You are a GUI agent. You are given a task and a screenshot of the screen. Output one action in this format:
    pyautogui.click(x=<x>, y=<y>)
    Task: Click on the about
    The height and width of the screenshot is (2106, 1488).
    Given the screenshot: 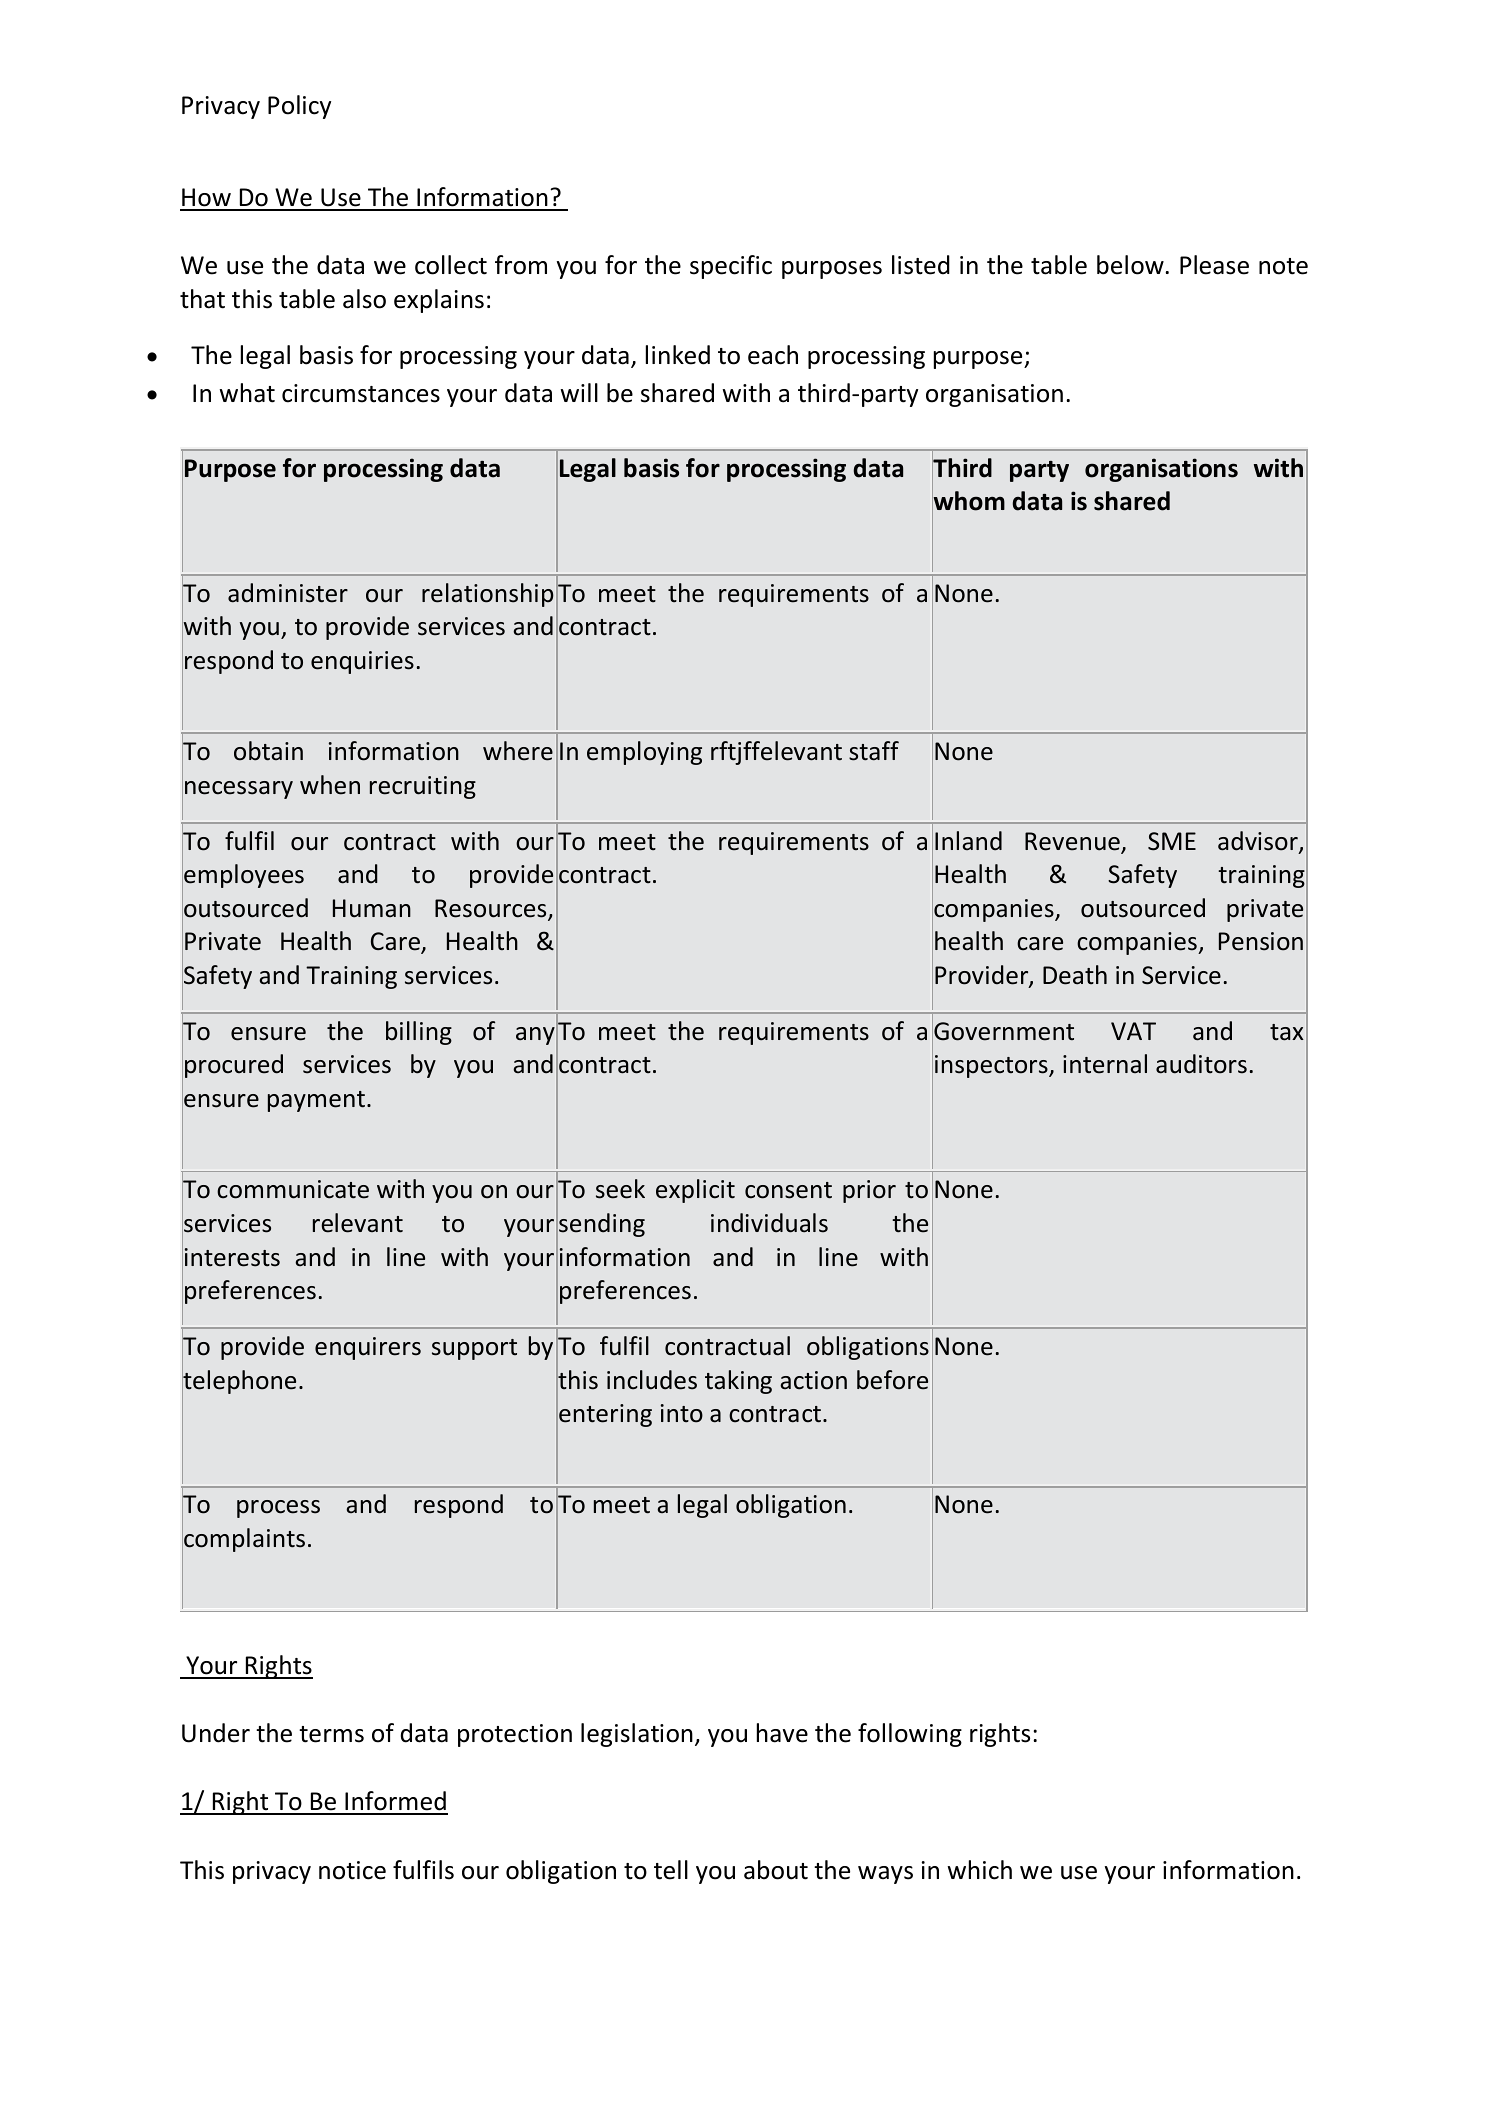 What is the action you would take?
    pyautogui.click(x=776, y=1870)
